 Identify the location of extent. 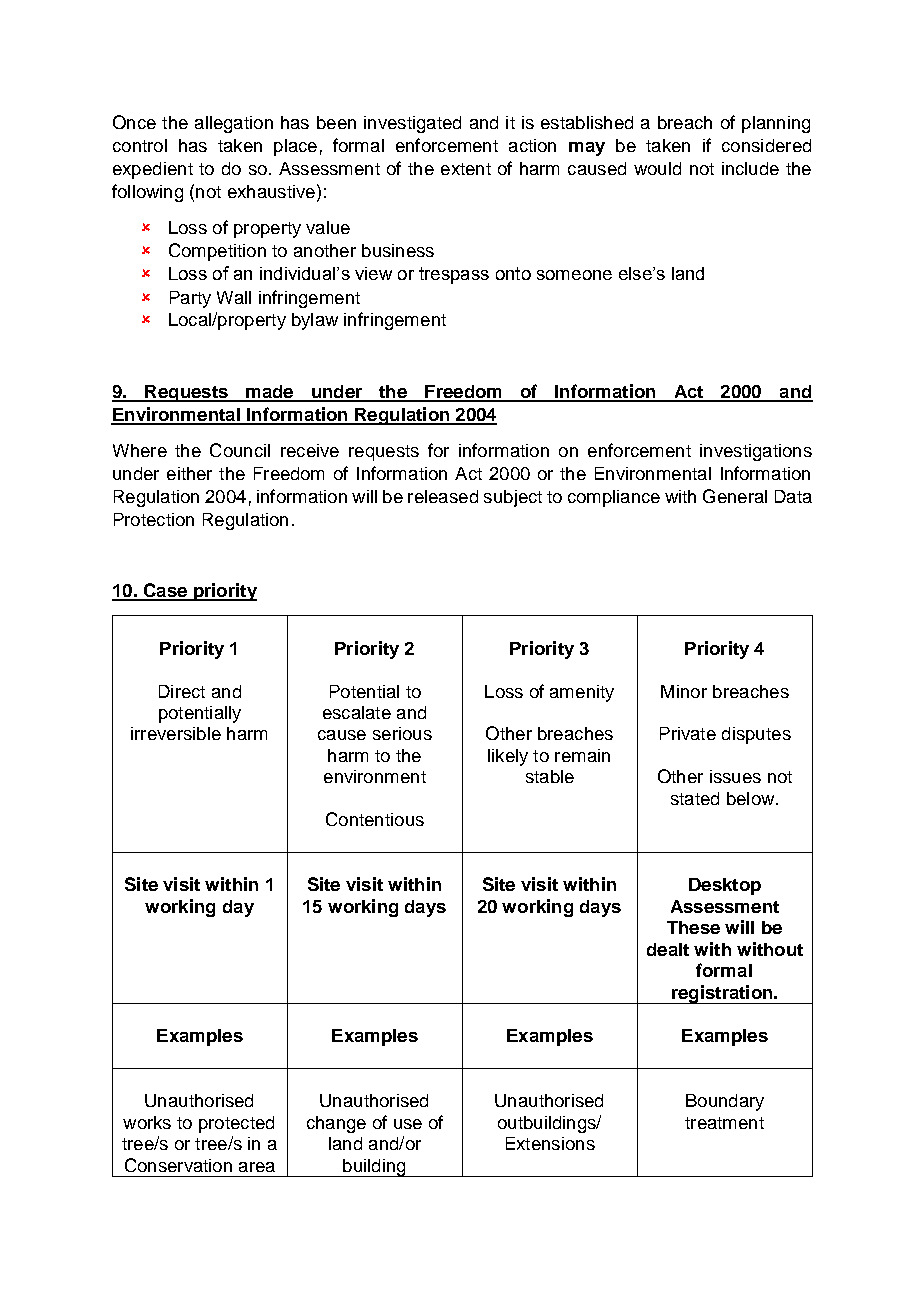
(466, 169).
